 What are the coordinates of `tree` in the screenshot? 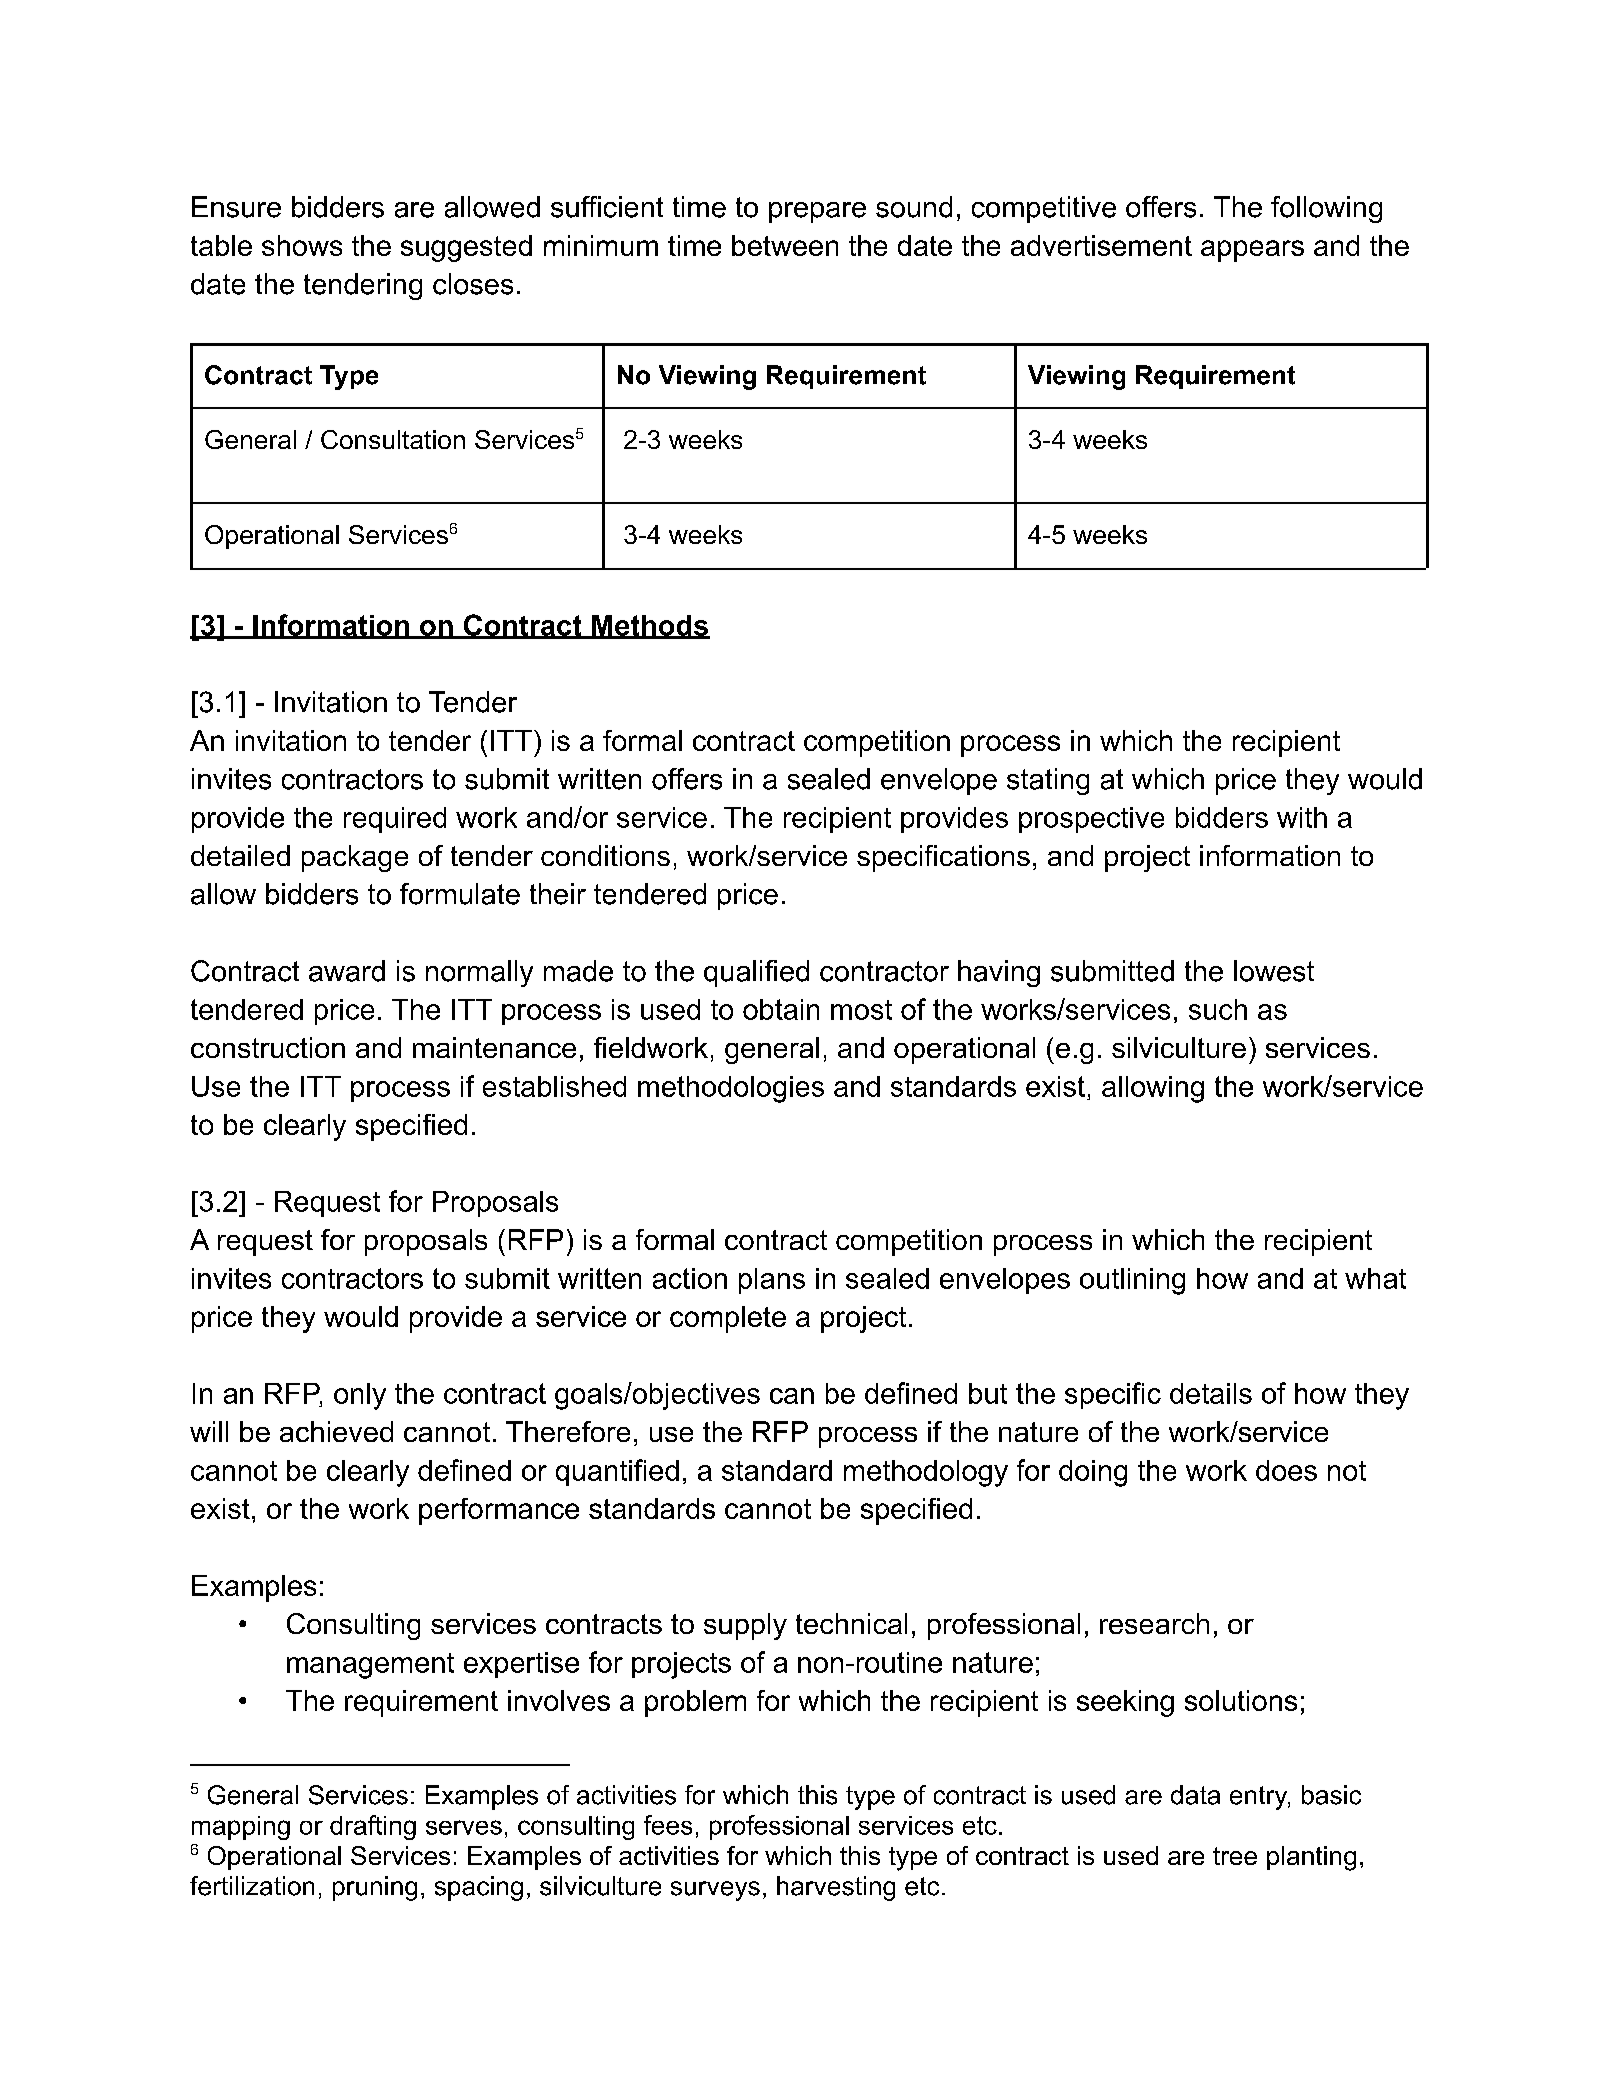 It's located at (1235, 1856).
